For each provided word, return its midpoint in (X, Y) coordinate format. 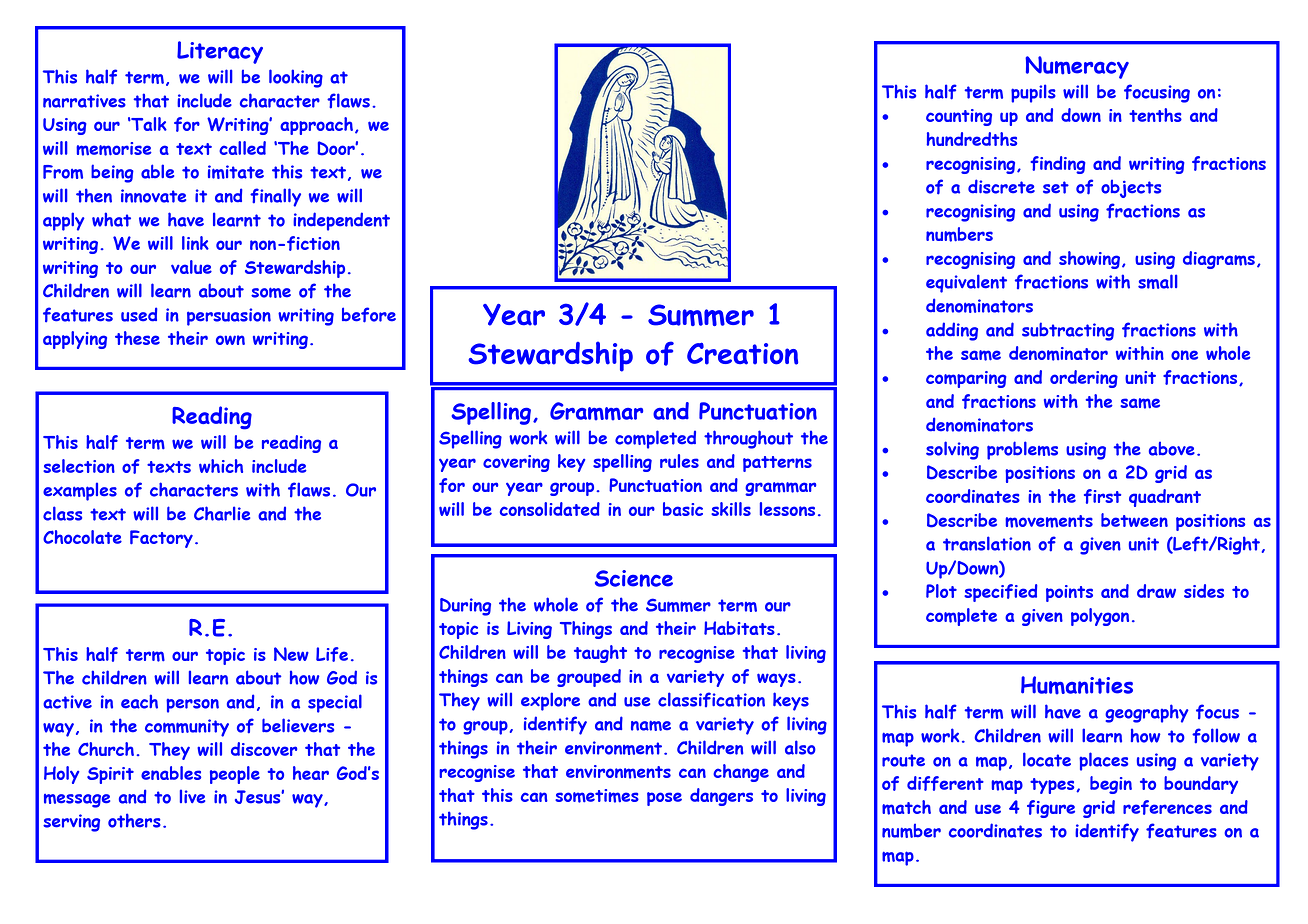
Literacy (220, 52)
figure (1051, 809)
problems (1022, 450)
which (221, 466)
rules (679, 461)
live (192, 796)
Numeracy (1077, 67)
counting (959, 117)
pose (664, 799)
